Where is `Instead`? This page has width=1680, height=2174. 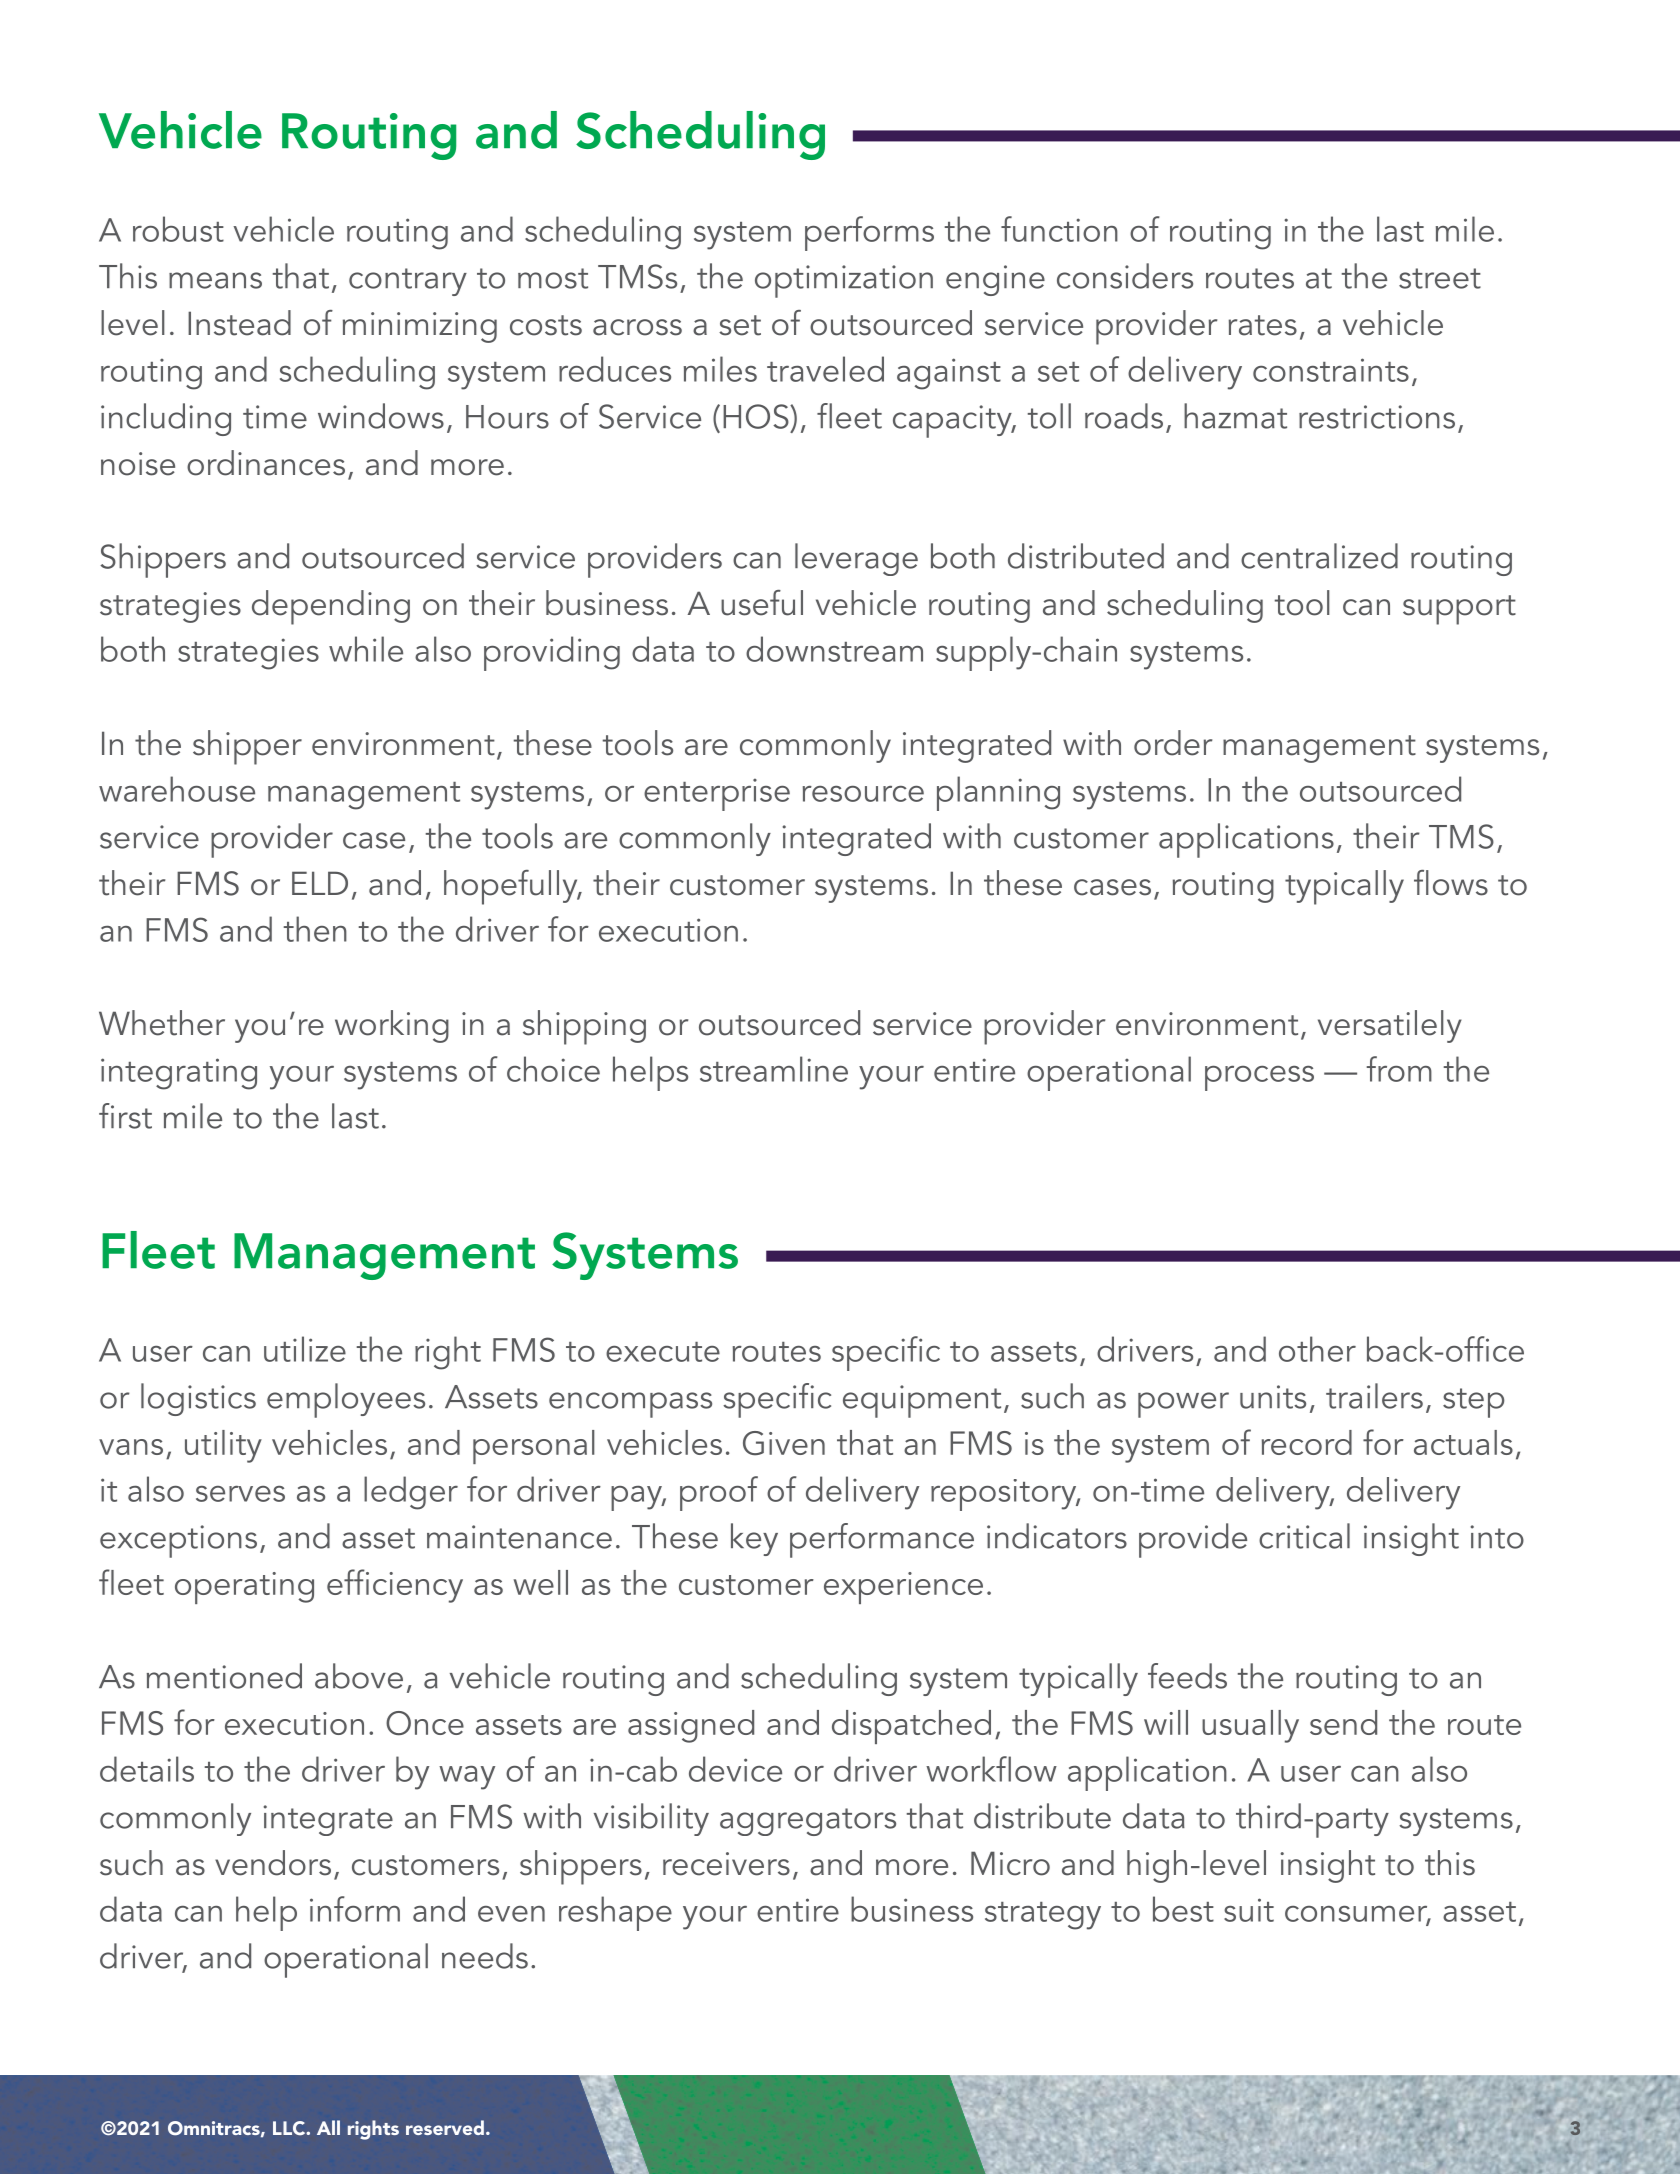
Instead is located at coordinates (239, 323).
